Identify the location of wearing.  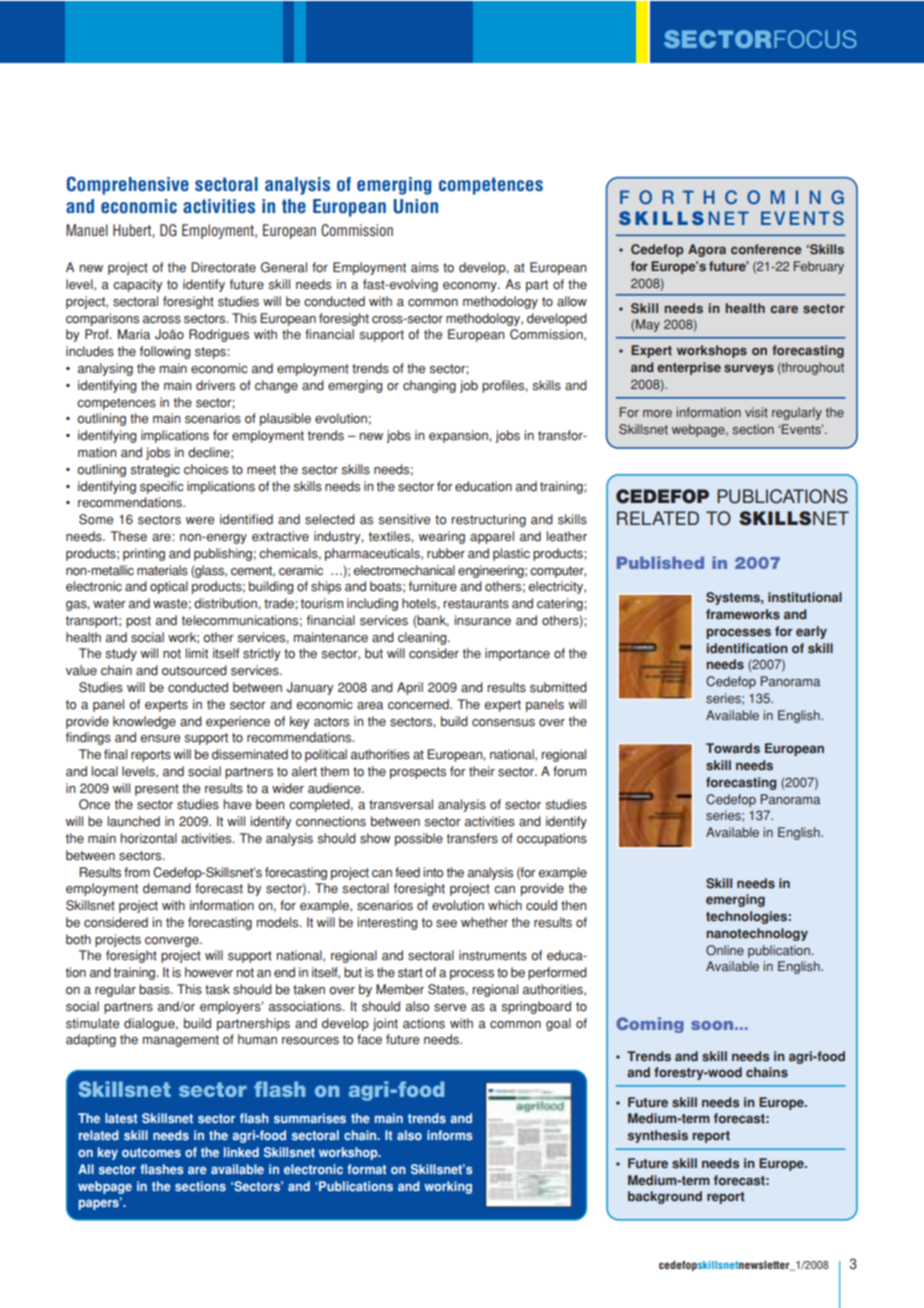
(442, 537).
